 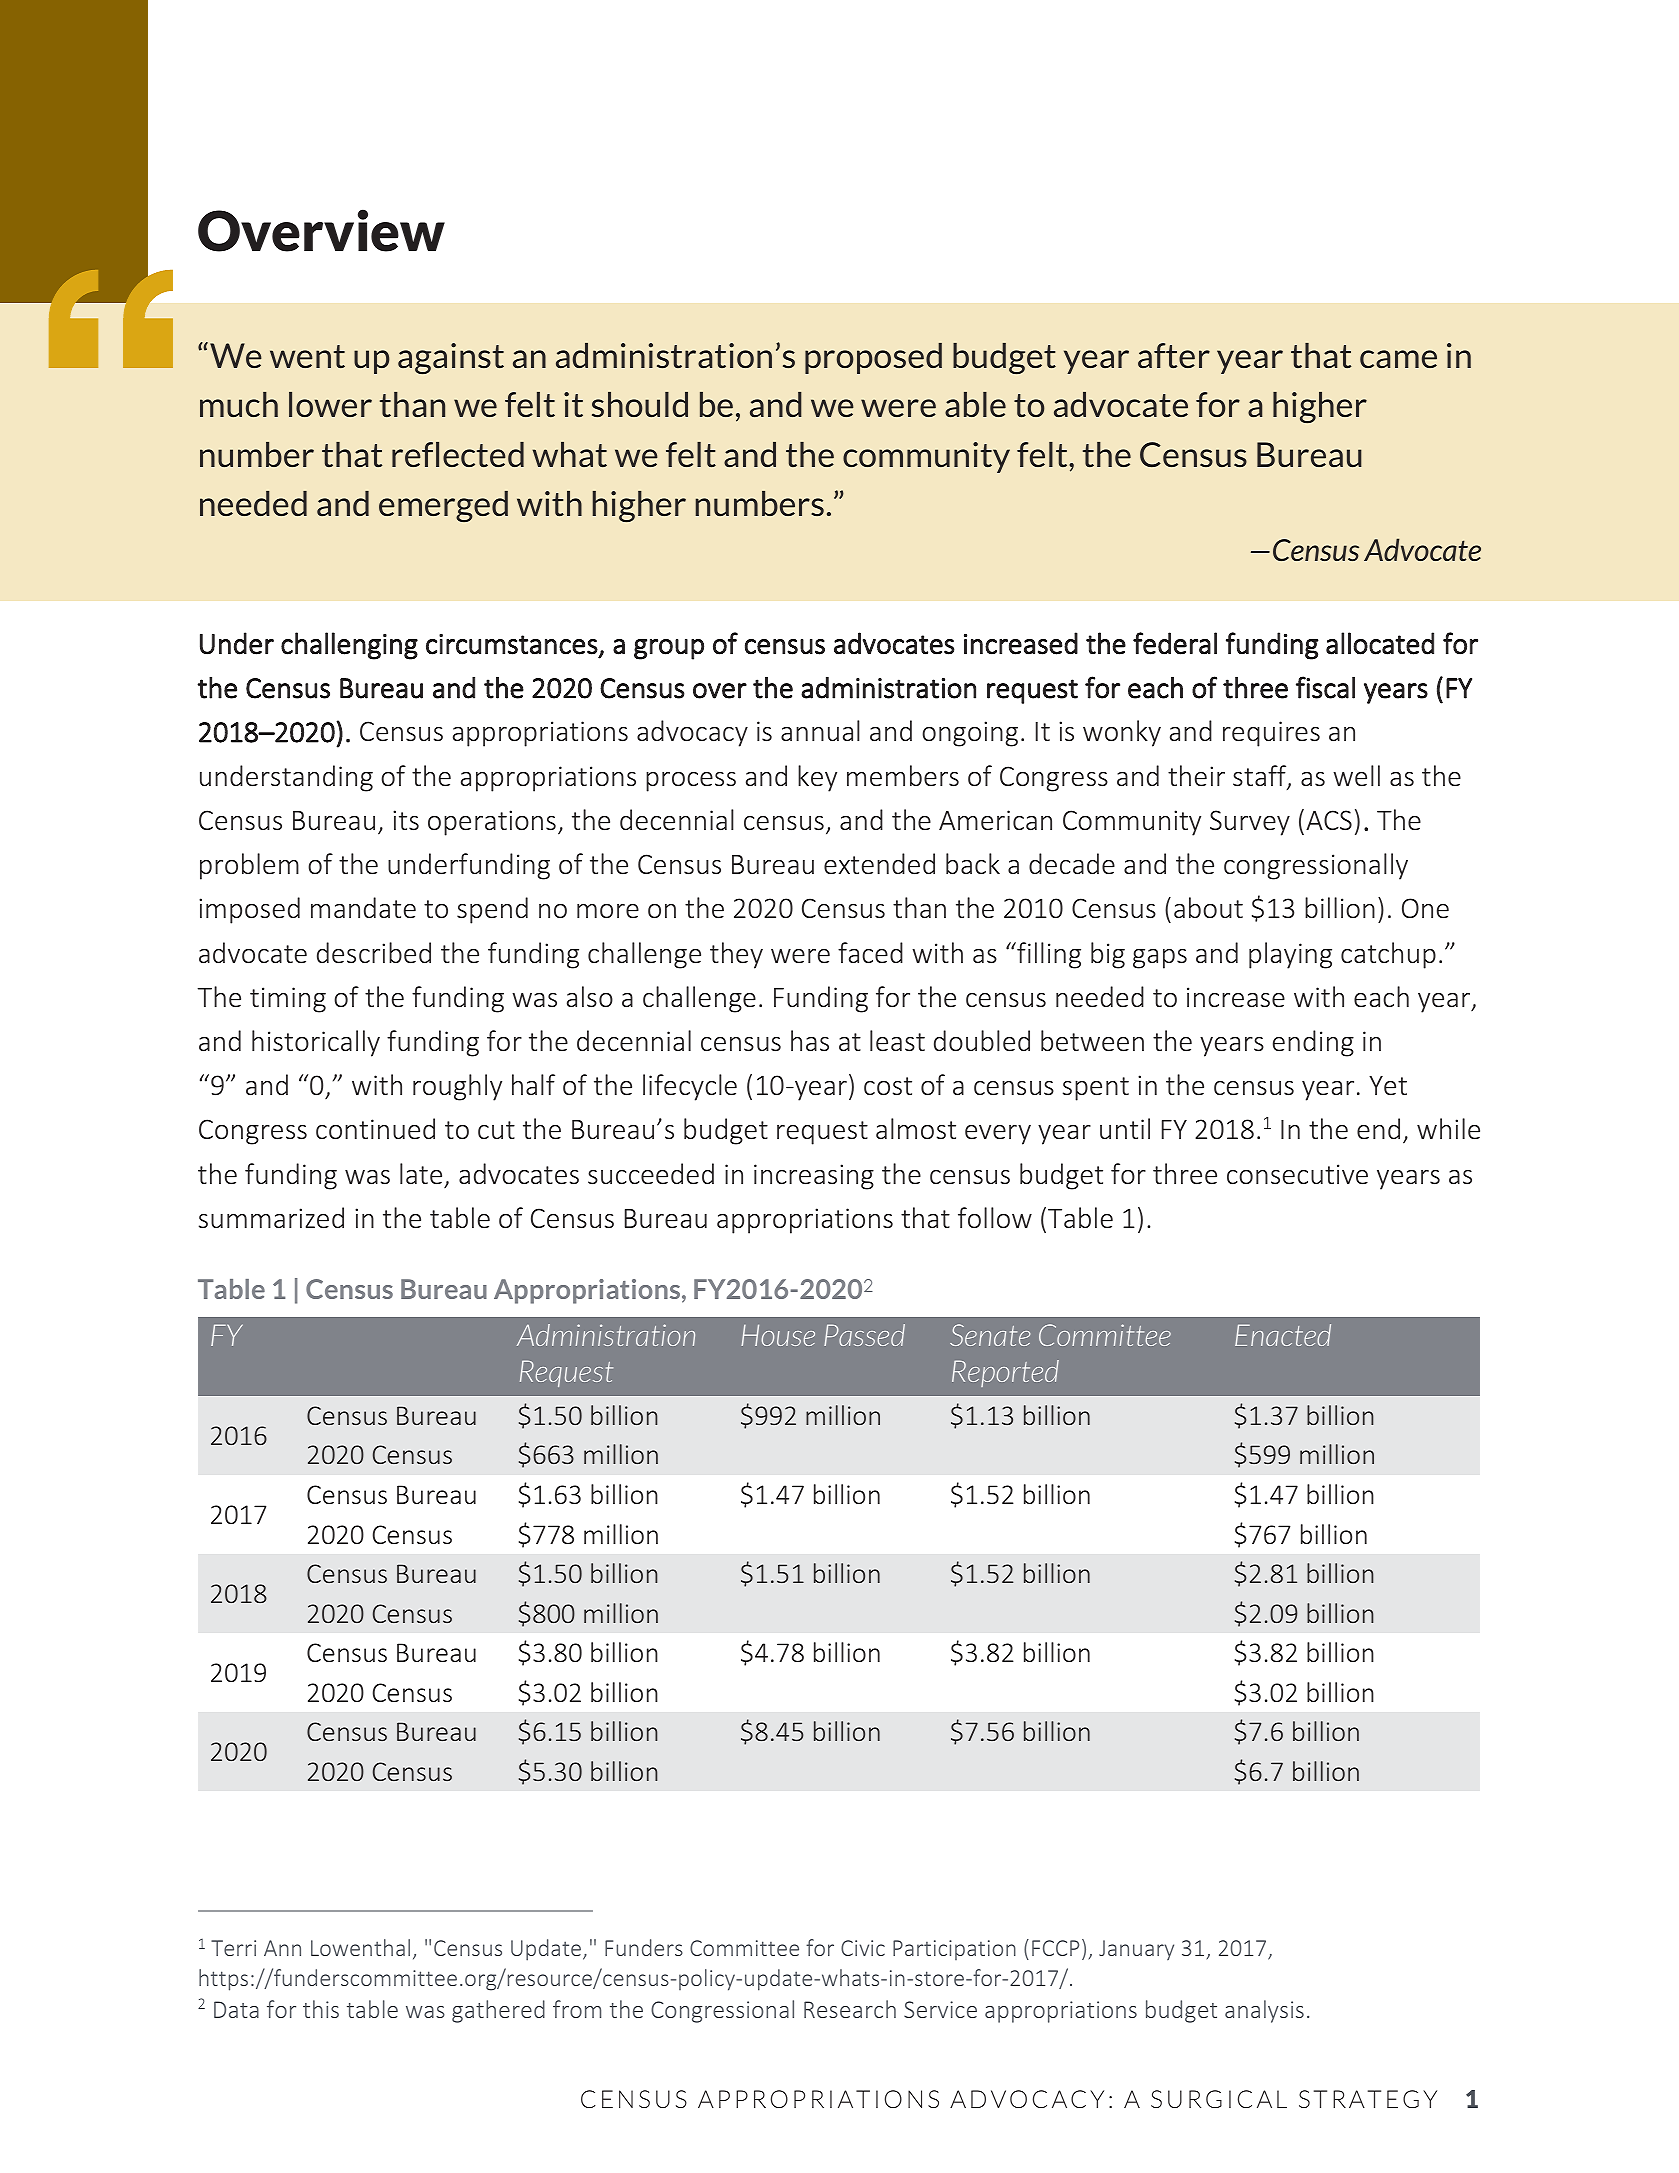 What do you see at coordinates (330, 404) in the document?
I see `lower` at bounding box center [330, 404].
